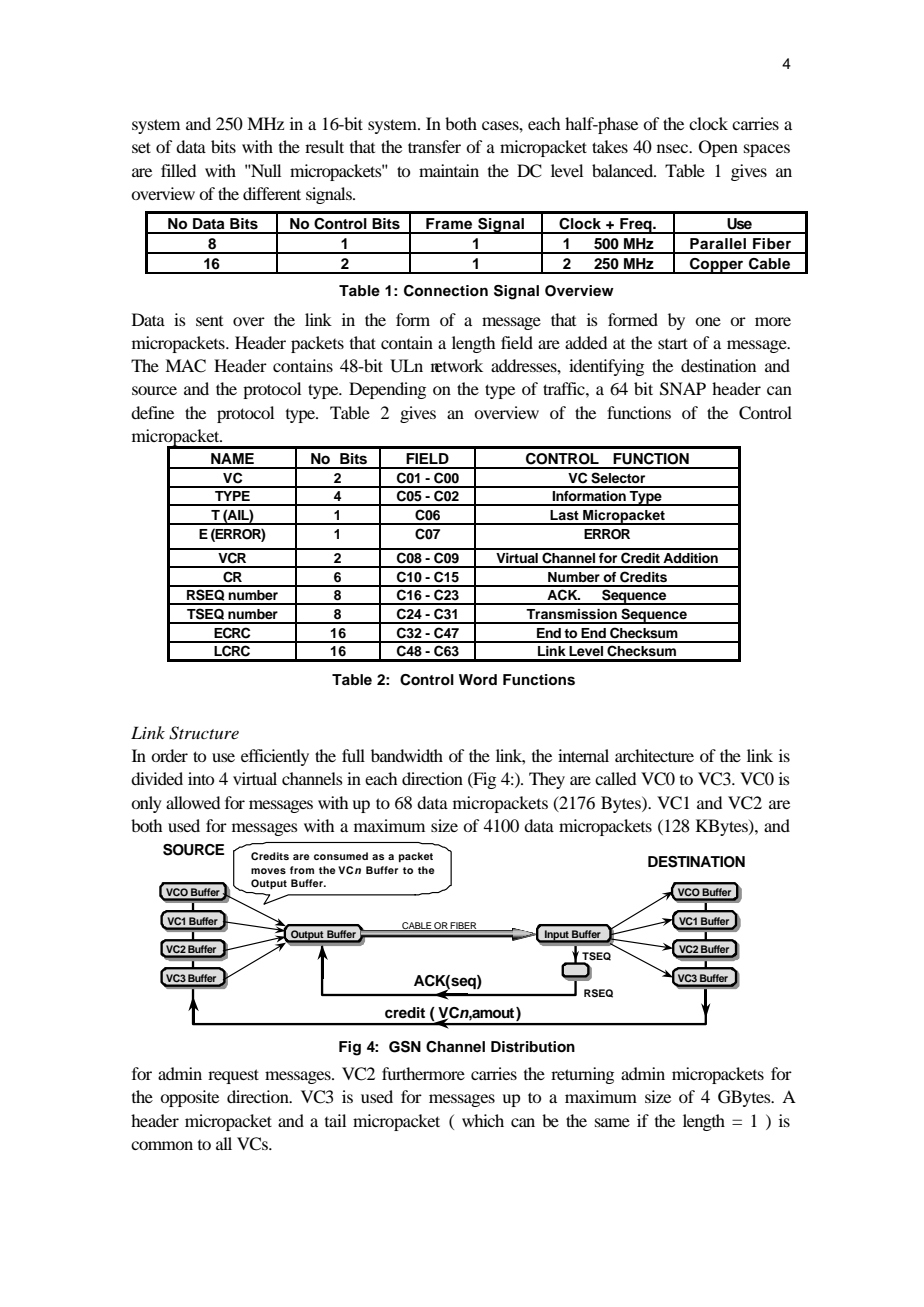  Describe the element at coordinates (268, 871) in the screenshot. I see `moves` at that location.
